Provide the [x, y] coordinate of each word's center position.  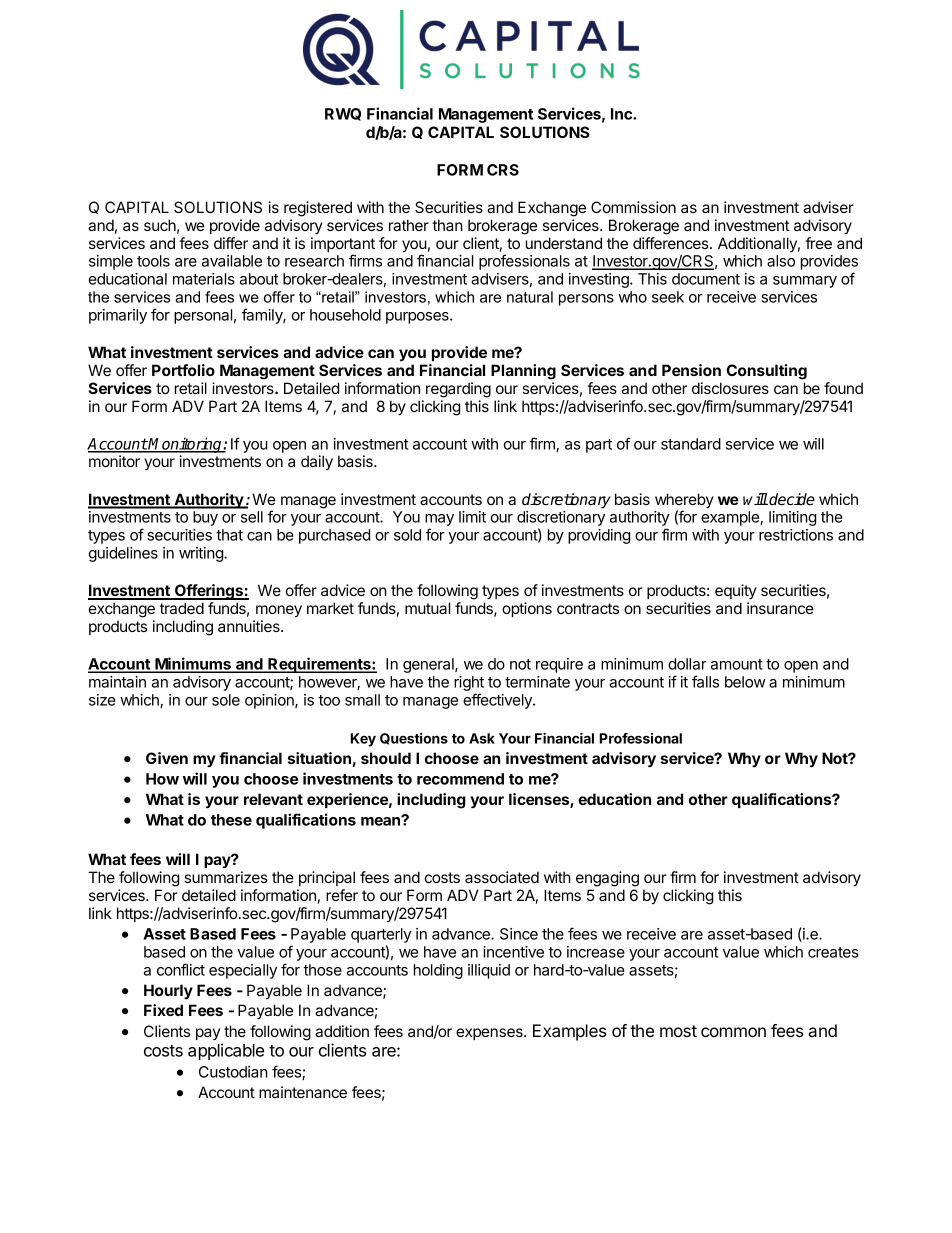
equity [736, 591]
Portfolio [183, 370]
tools [153, 261]
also [781, 261]
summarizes [226, 877]
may [439, 521]
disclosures [730, 388]
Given [167, 758]
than [447, 225]
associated [502, 877]
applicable [226, 1051]
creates [833, 952]
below [745, 682]
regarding [458, 390]
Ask [482, 738]
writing [202, 554]
